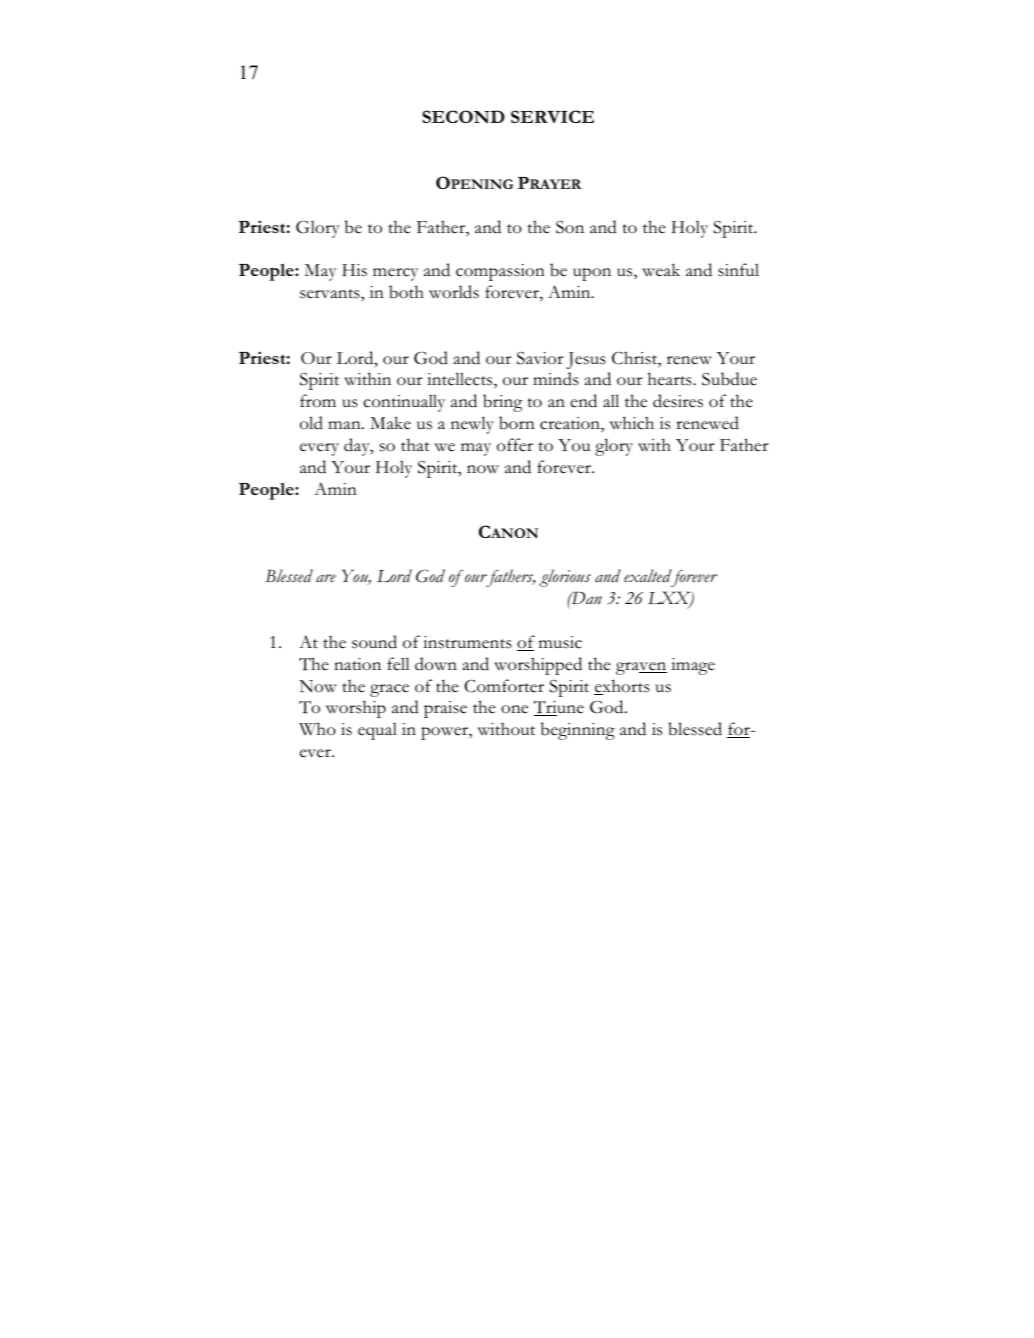  What do you see at coordinates (565, 578) in the page?
I see `glorious` at bounding box center [565, 578].
